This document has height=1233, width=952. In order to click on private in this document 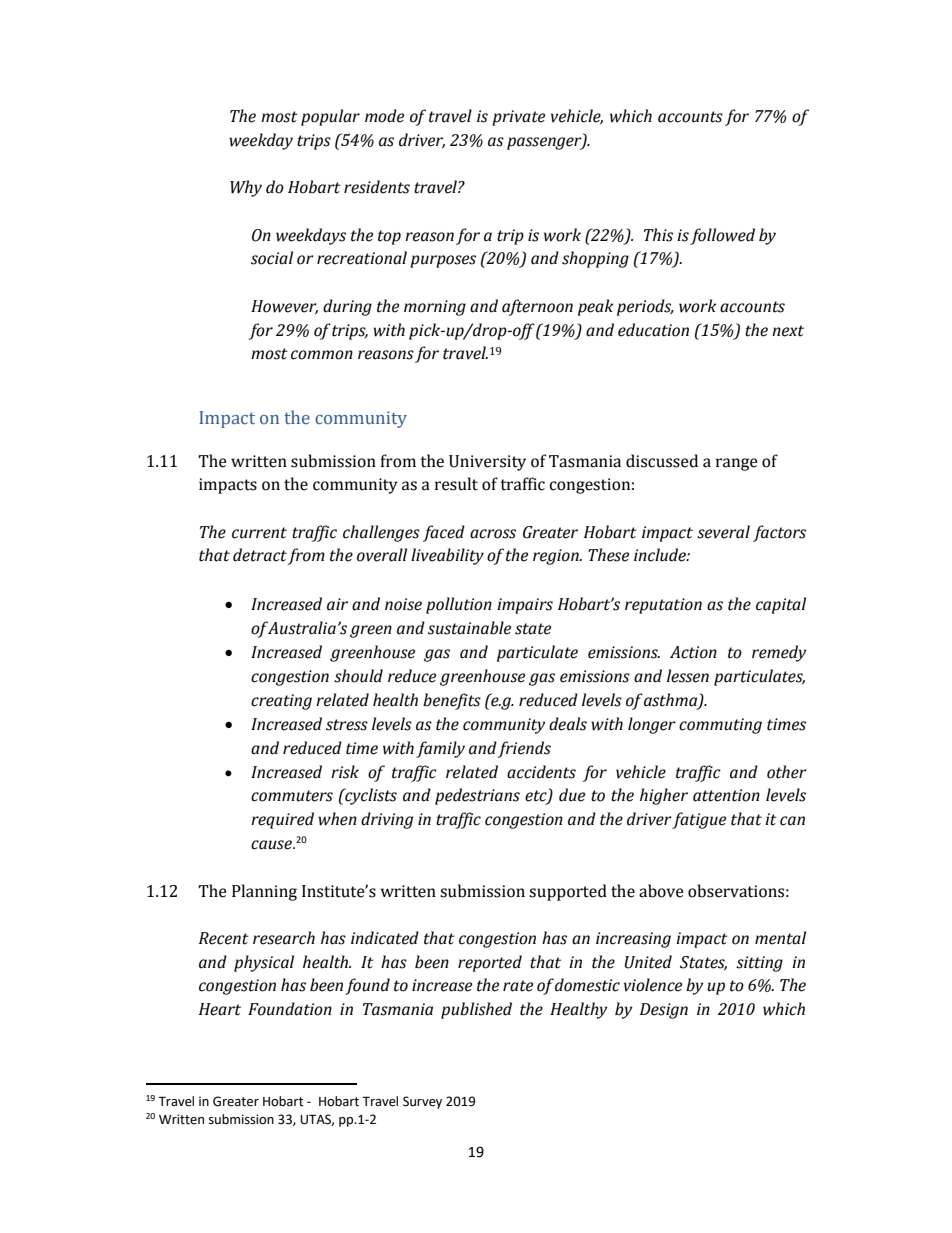, I will do `click(518, 118)`.
